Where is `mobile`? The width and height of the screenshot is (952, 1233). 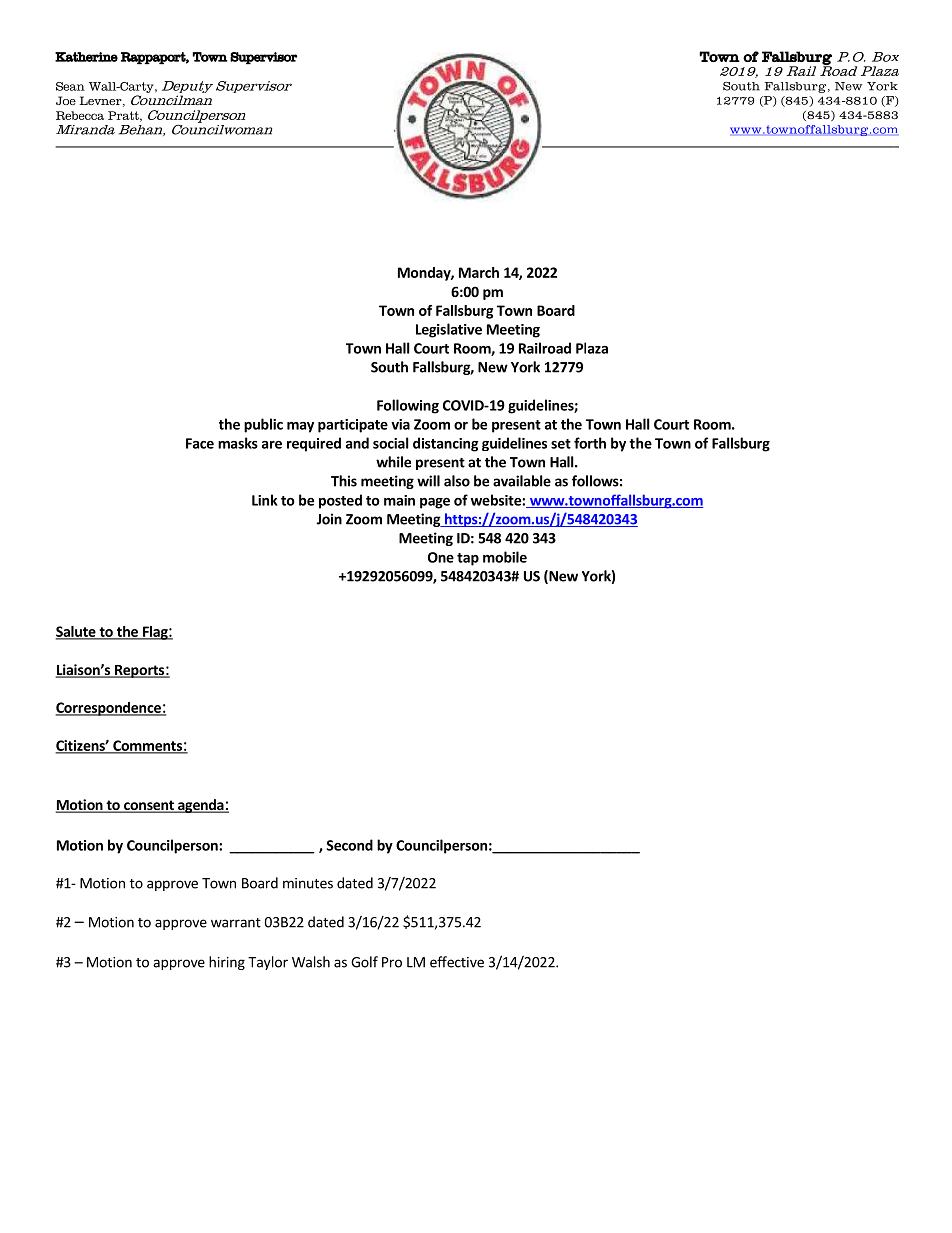
mobile is located at coordinates (505, 557).
